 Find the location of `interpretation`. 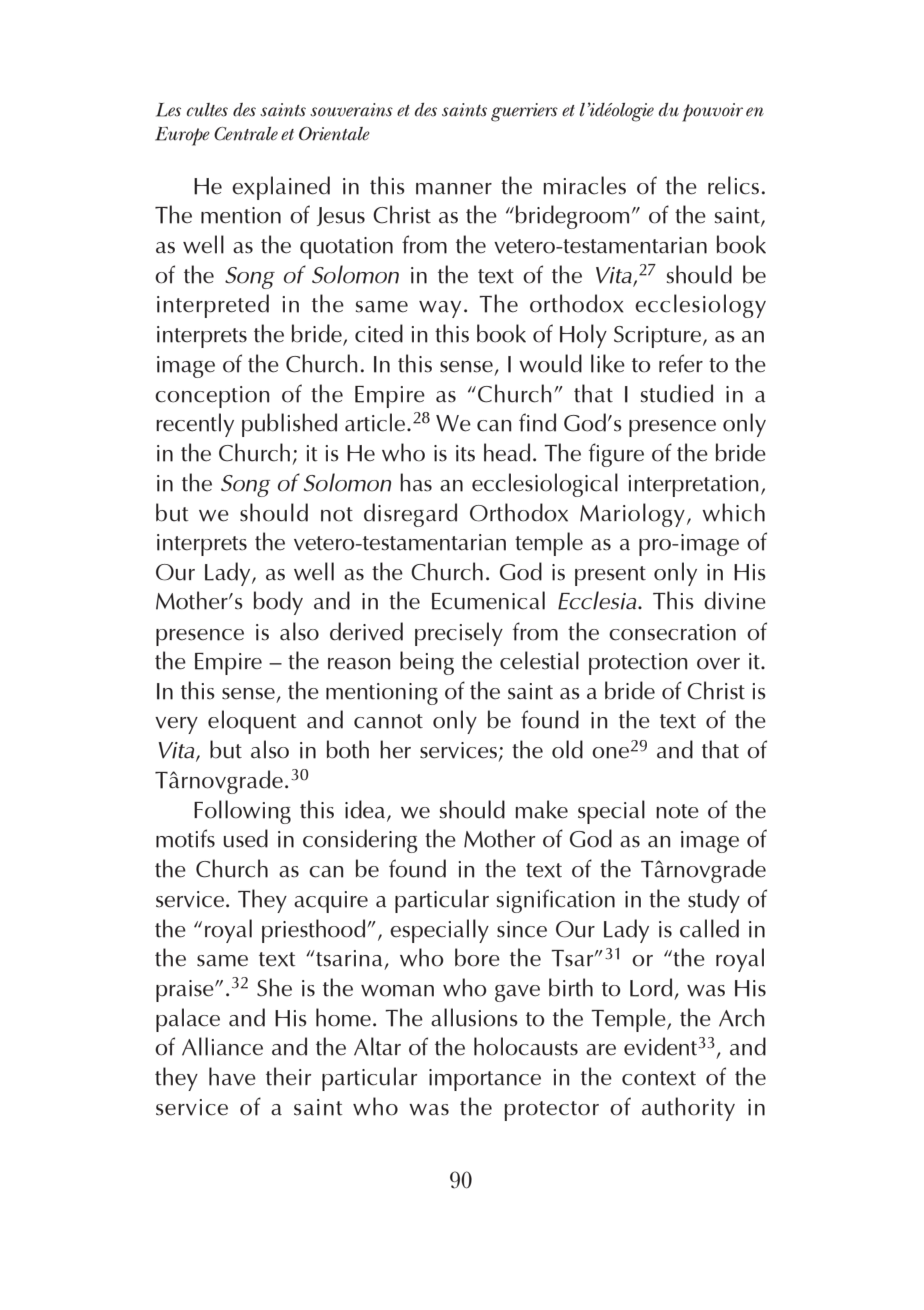

interpretation is located at coordinates (693, 486).
